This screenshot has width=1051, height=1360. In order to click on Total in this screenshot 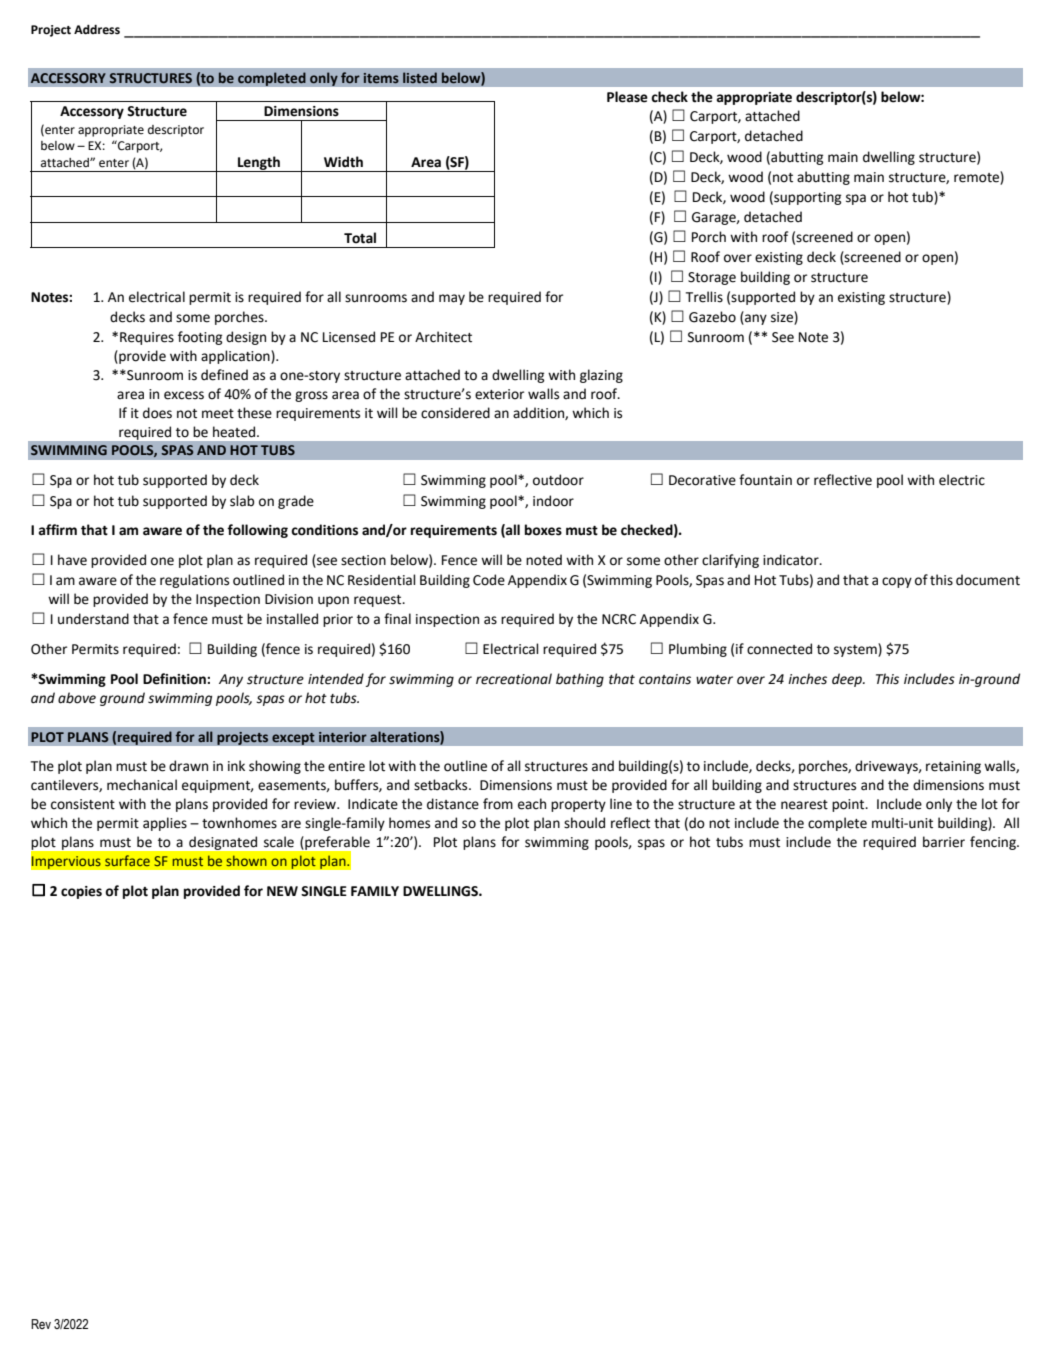, I will do `click(360, 238)`.
